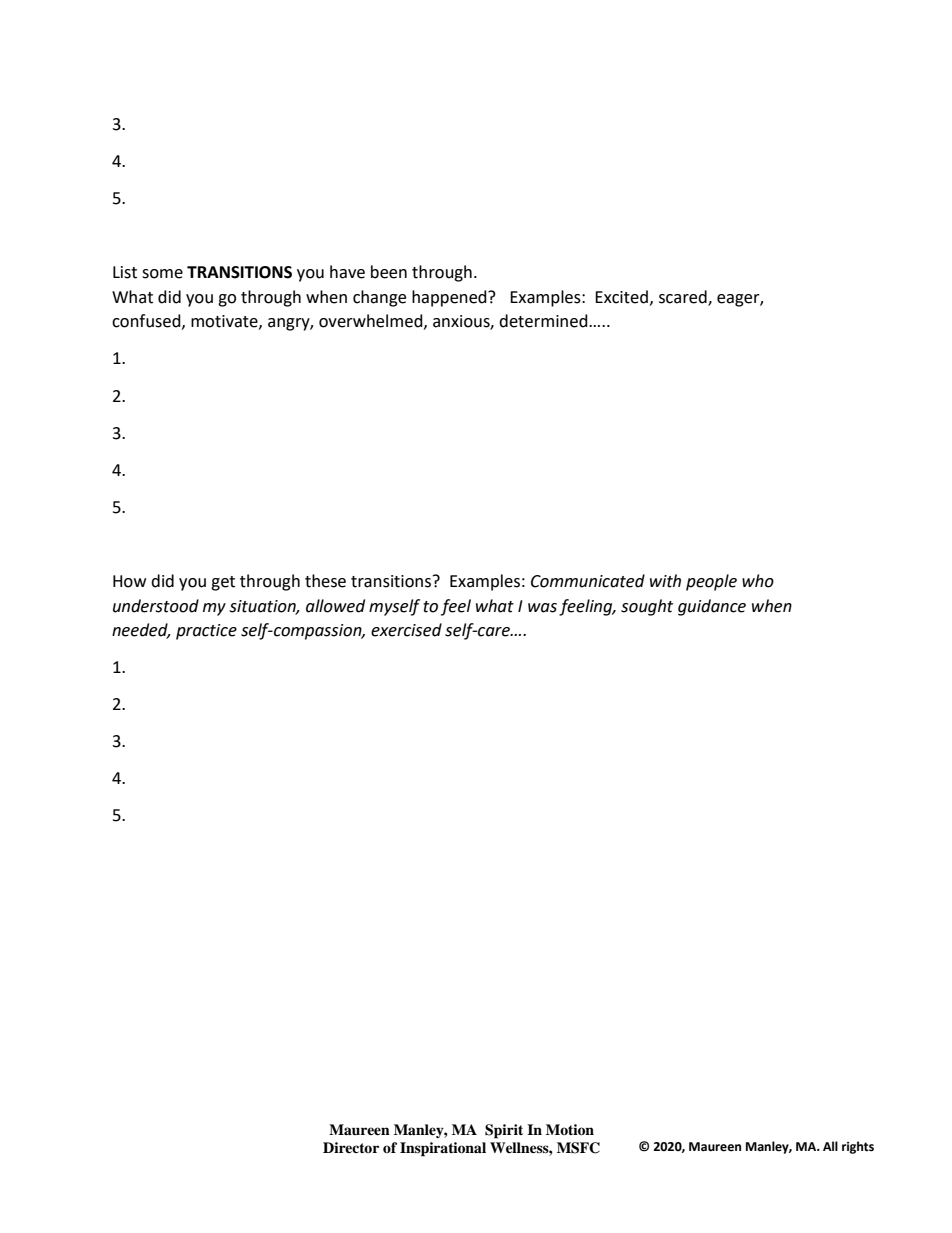  What do you see at coordinates (450, 298) in the screenshot?
I see `happened` at bounding box center [450, 298].
